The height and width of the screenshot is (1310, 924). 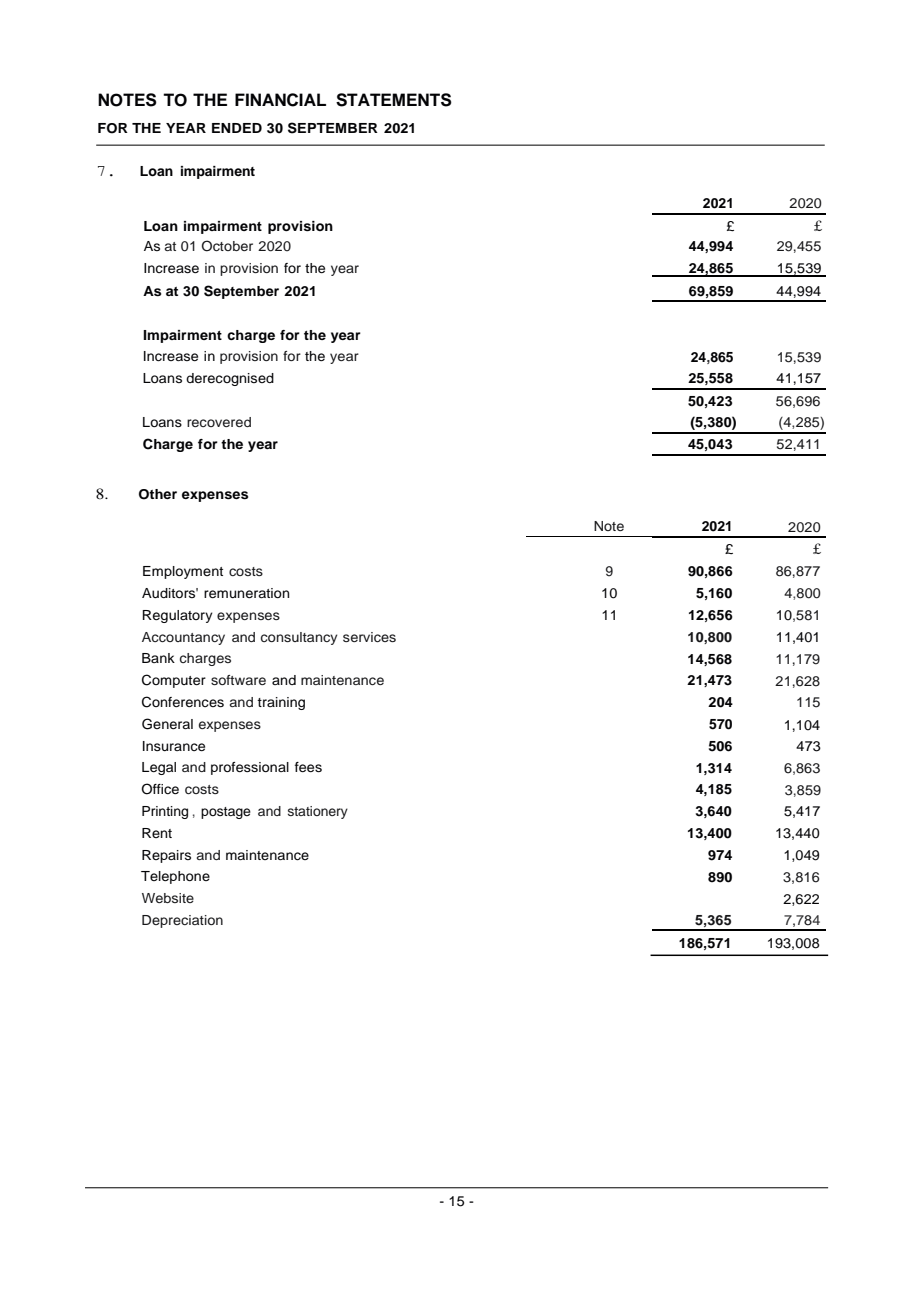 I want to click on October, so click(x=227, y=246).
